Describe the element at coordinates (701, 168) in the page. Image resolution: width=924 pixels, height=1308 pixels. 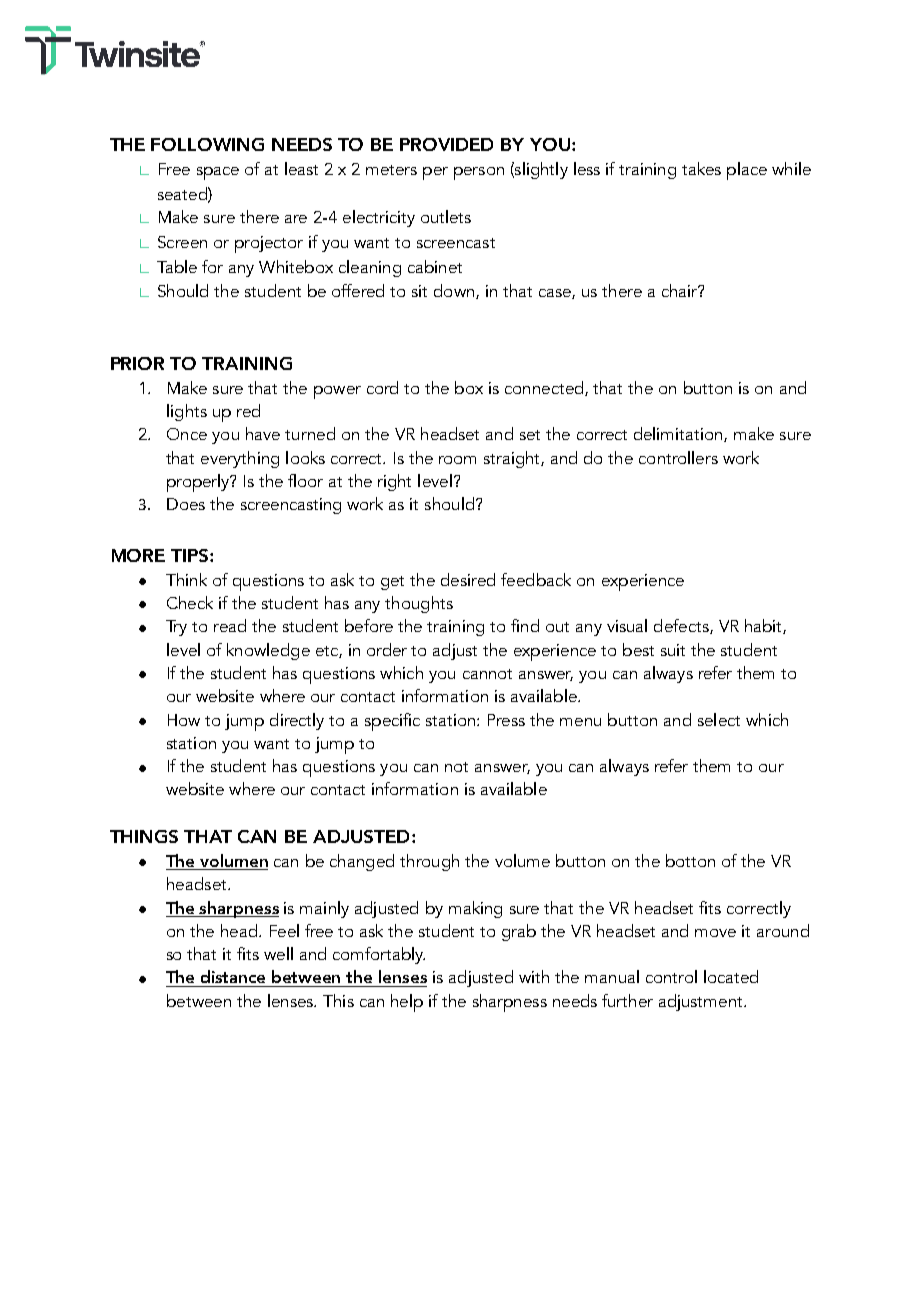
I see `takes` at that location.
